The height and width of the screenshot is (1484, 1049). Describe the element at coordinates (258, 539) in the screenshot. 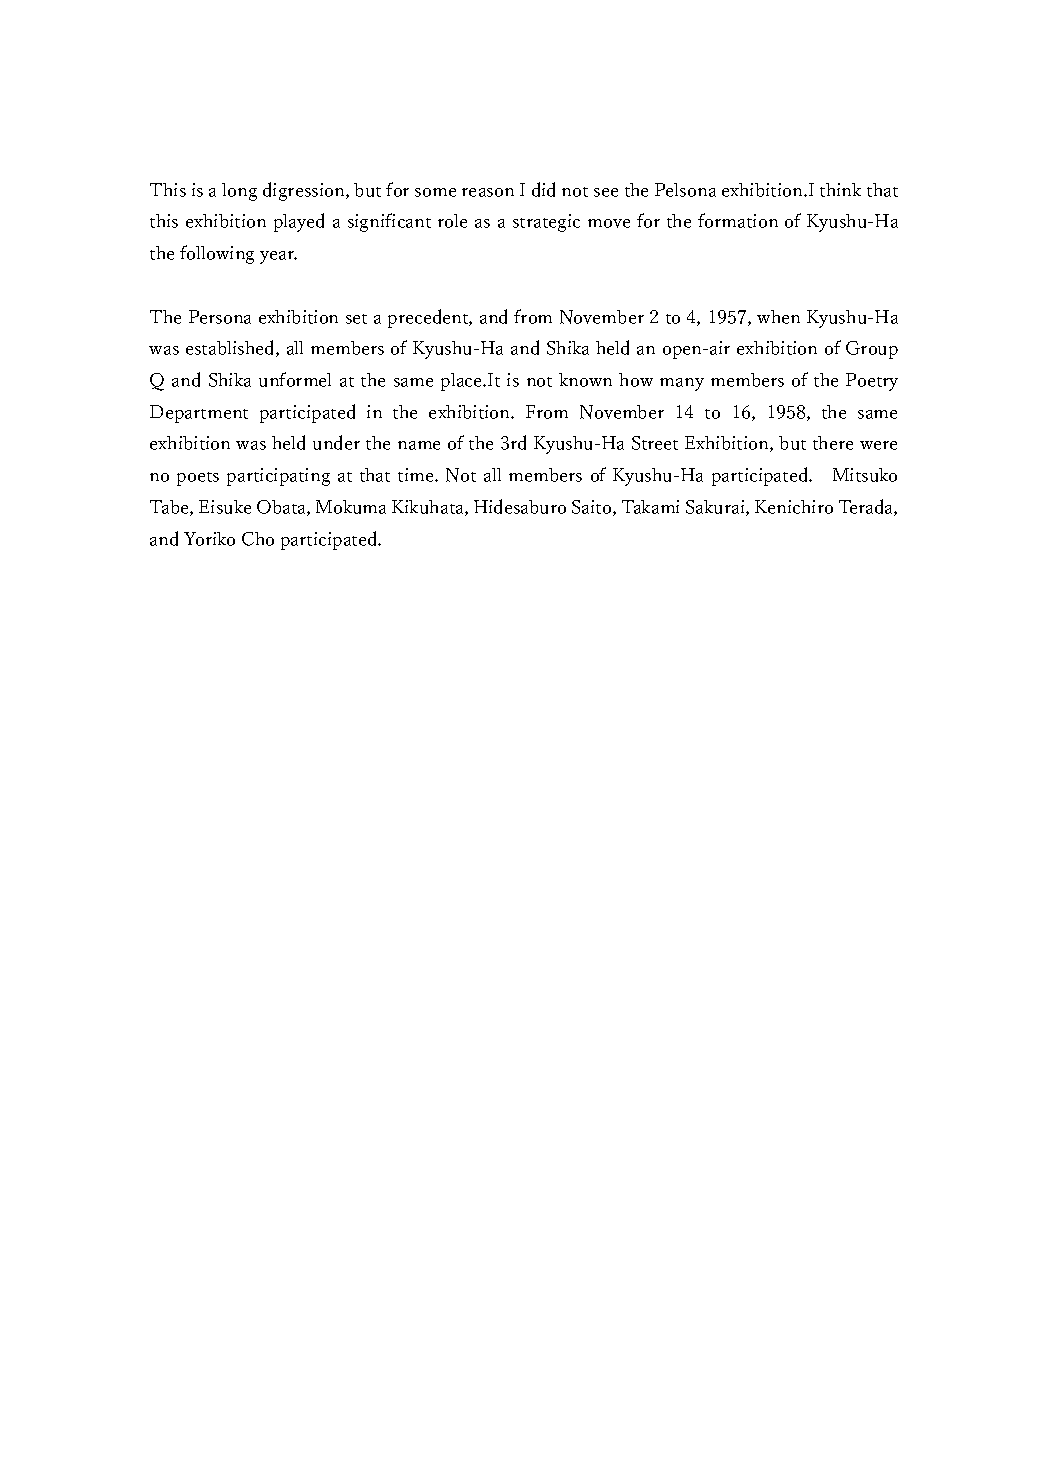

I see `Cho` at that location.
